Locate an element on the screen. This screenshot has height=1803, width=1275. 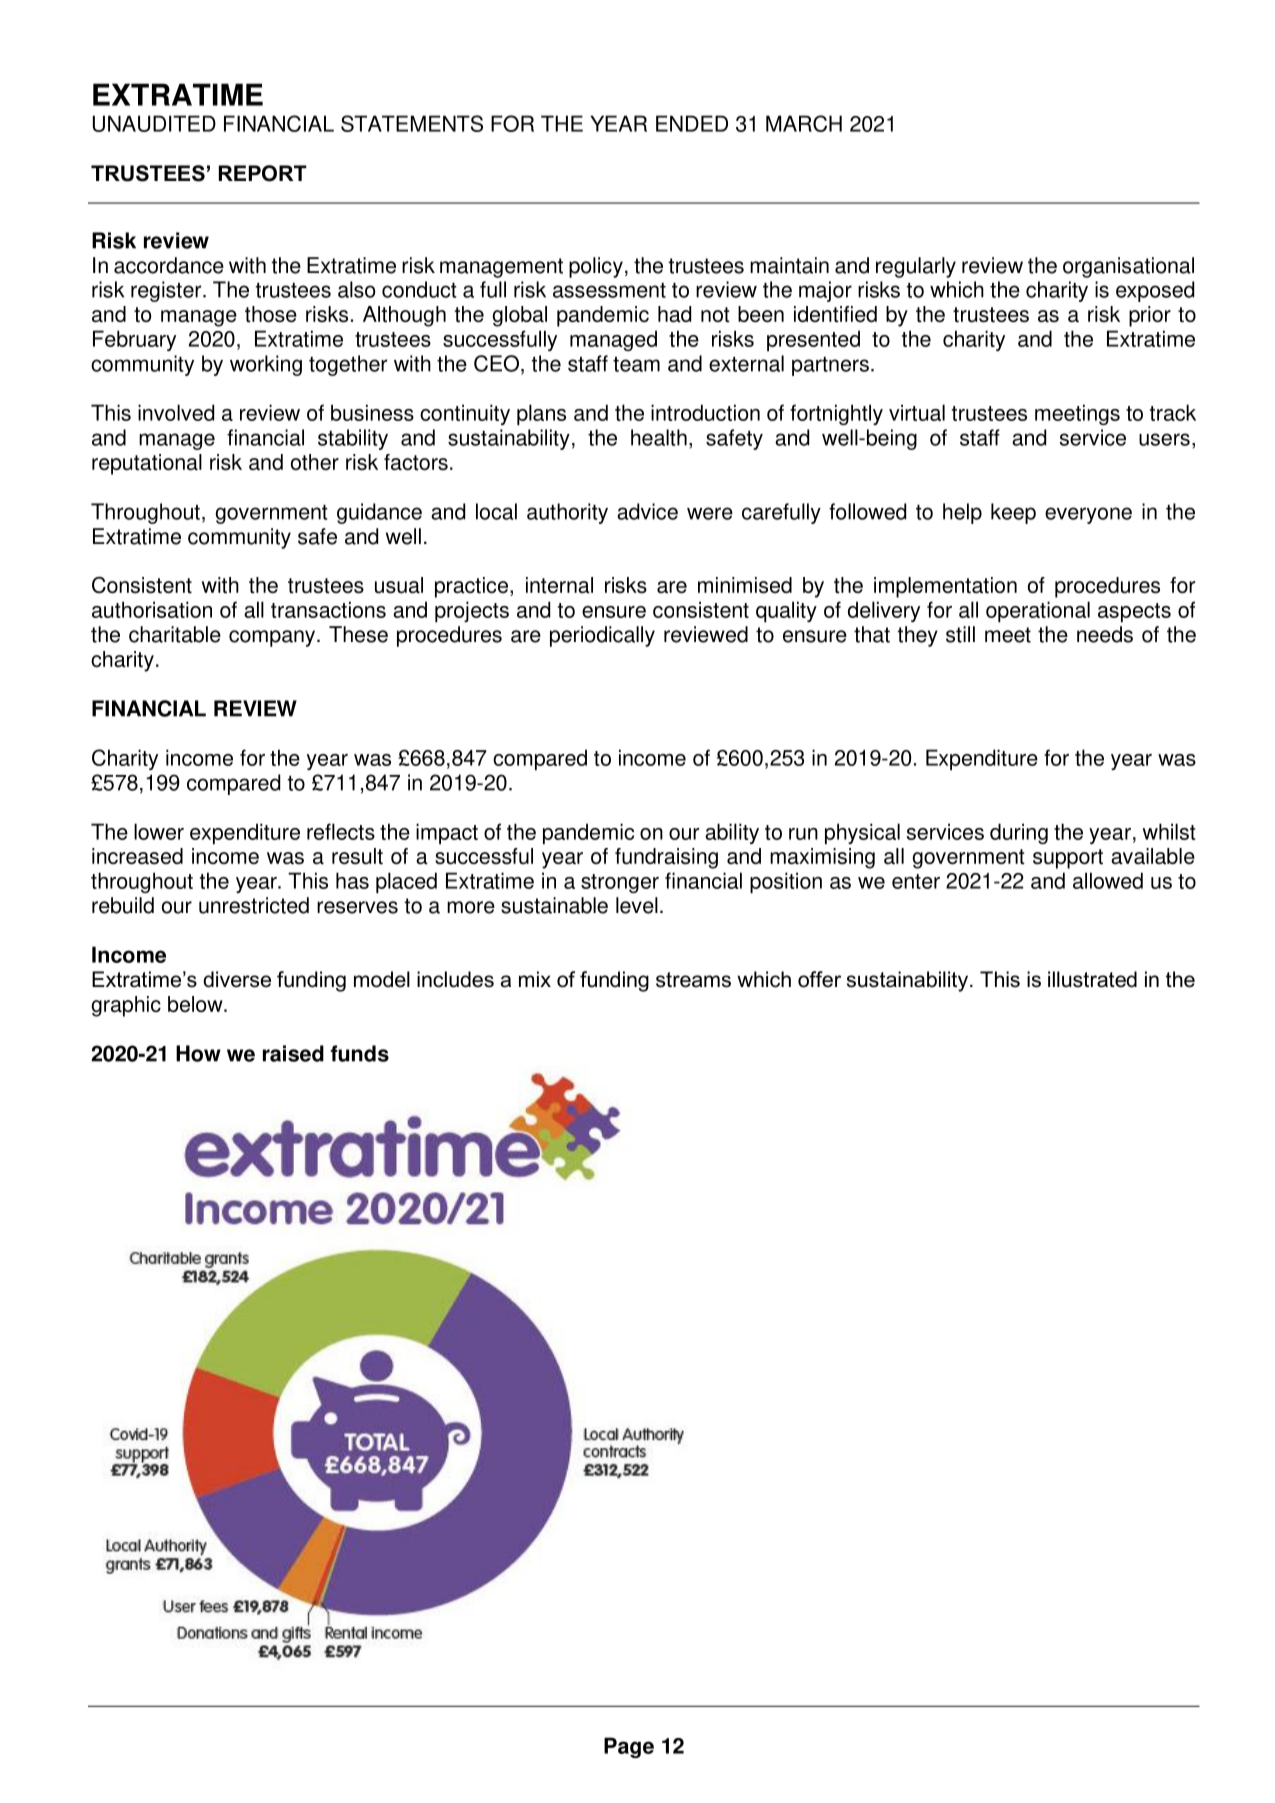
unrestricted is located at coordinates (254, 905).
